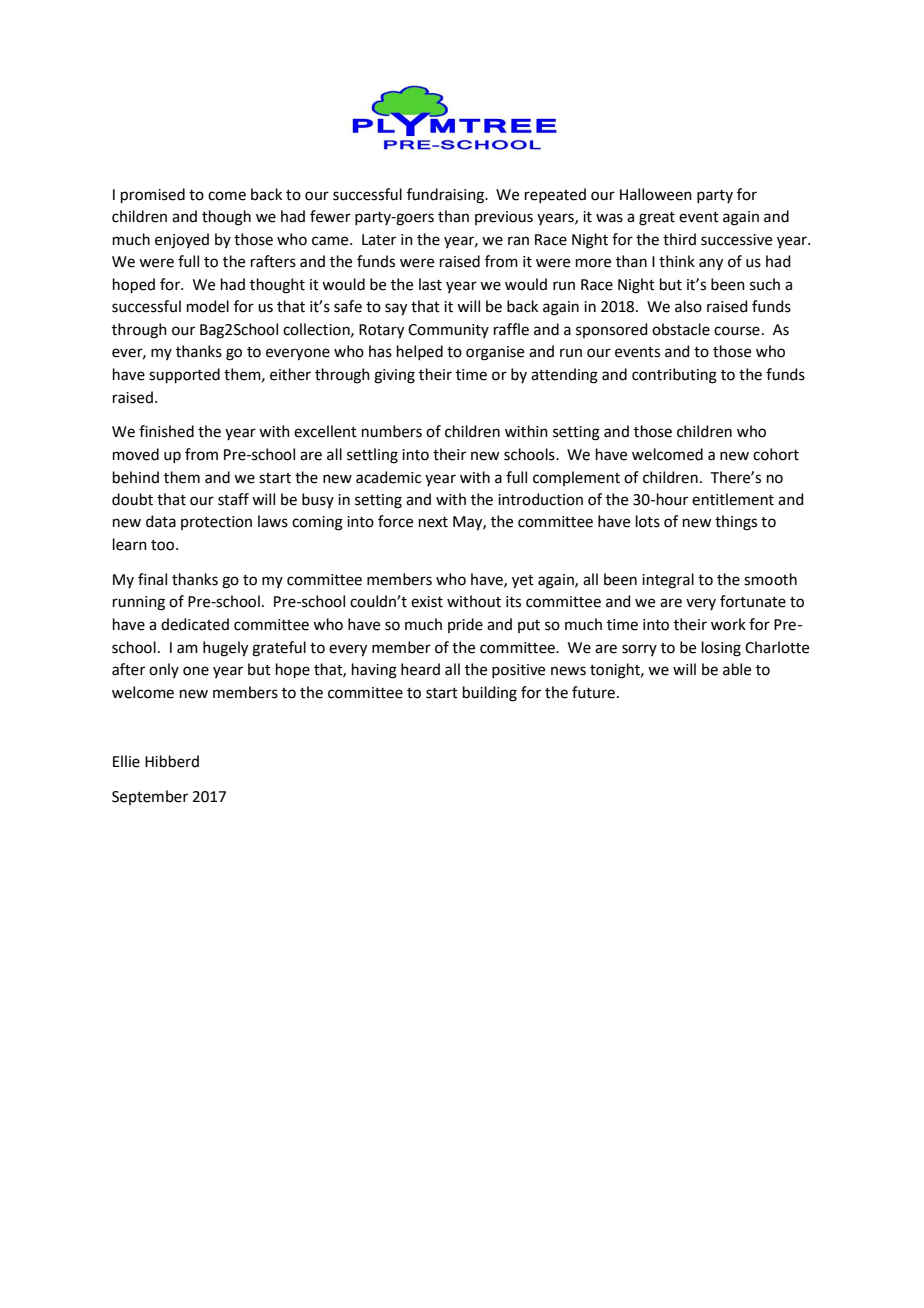 This screenshot has height=1308, width=924. Describe the element at coordinates (153, 195) in the screenshot. I see `promised` at that location.
